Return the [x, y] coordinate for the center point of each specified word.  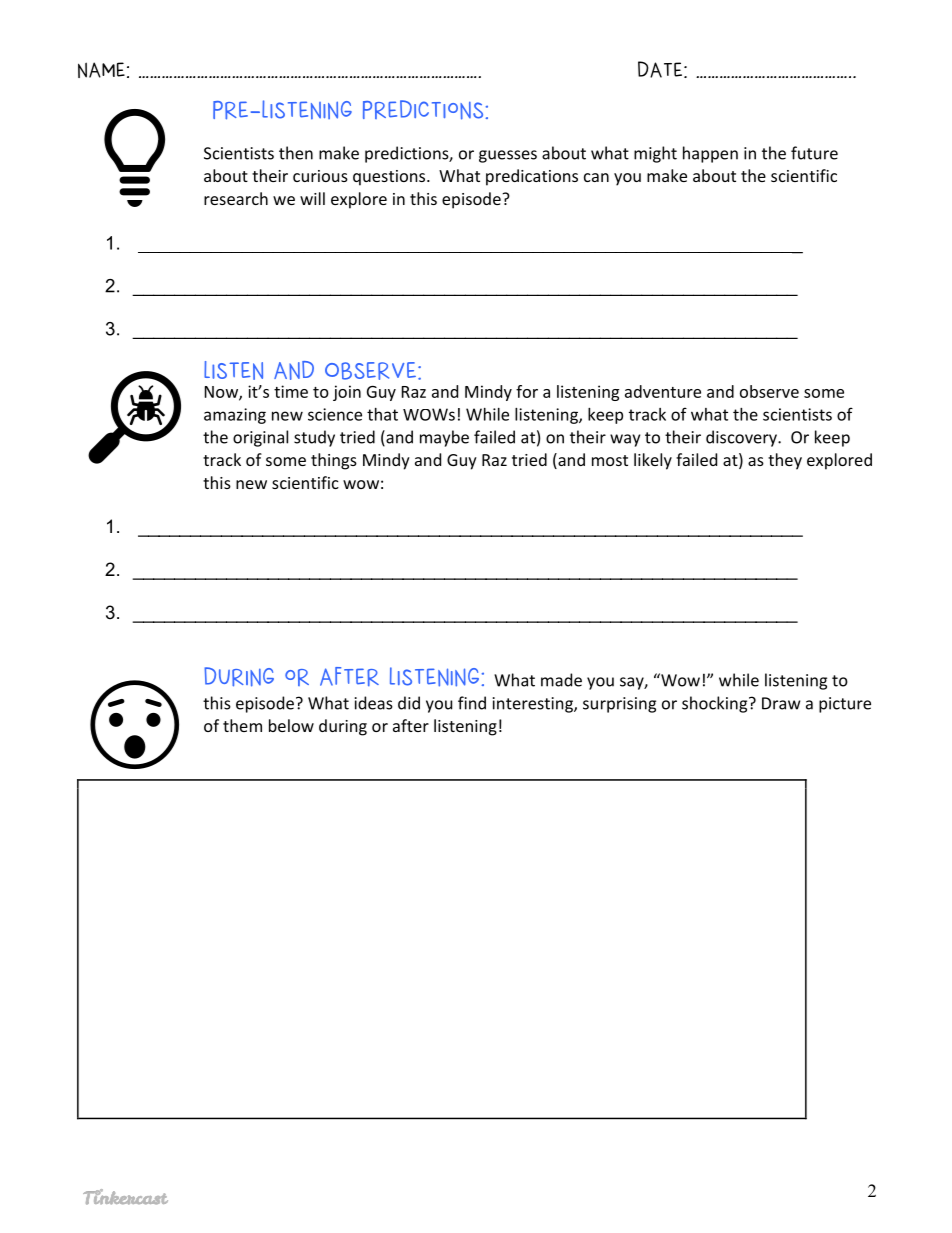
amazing [235, 416]
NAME [101, 70]
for [527, 391]
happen [710, 154]
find [472, 703]
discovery [742, 438]
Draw [781, 703]
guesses [508, 156]
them [242, 725]
